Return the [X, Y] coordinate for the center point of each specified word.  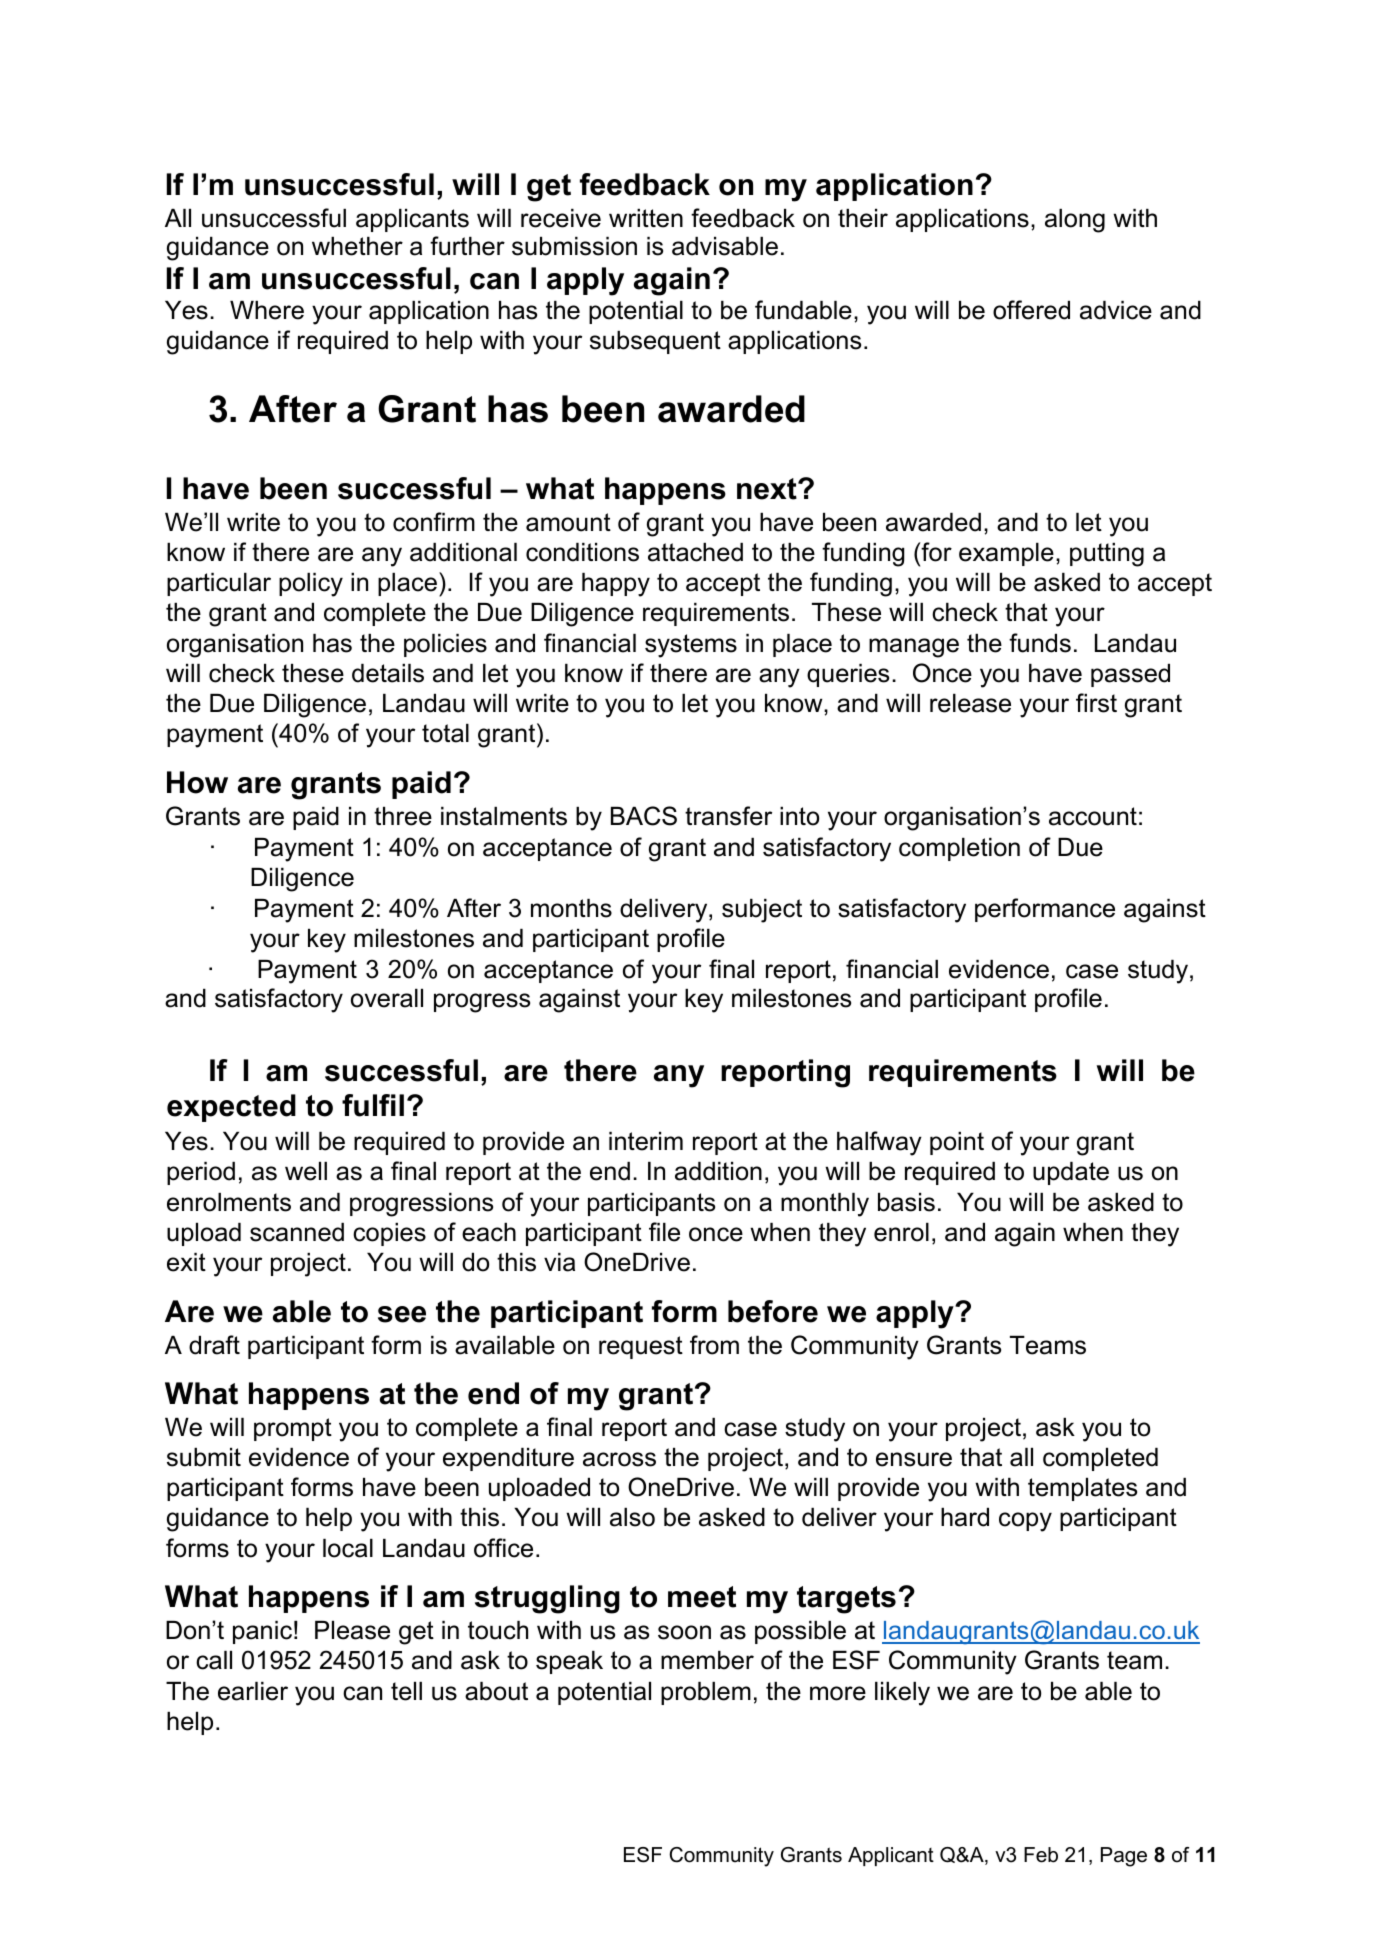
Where [267, 310]
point [957, 1143]
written [646, 218]
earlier [253, 1691]
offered [1031, 310]
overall [387, 998]
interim [646, 1141]
